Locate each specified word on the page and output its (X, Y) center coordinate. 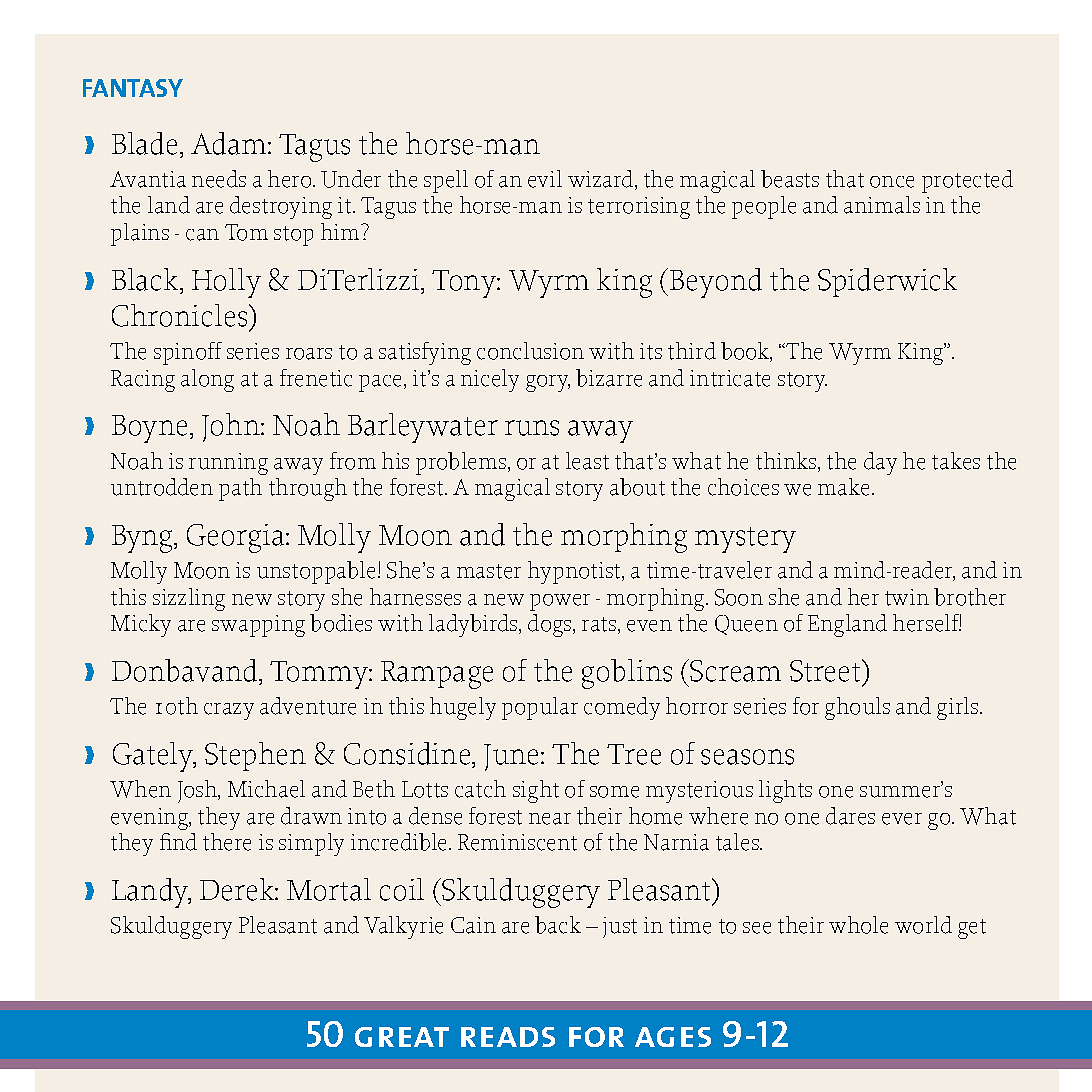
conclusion (530, 351)
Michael (266, 789)
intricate (730, 378)
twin (907, 597)
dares (850, 816)
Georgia (237, 538)
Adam (230, 143)
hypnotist (576, 572)
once (892, 182)
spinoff (188, 353)
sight (536, 791)
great (402, 1037)
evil (545, 179)
